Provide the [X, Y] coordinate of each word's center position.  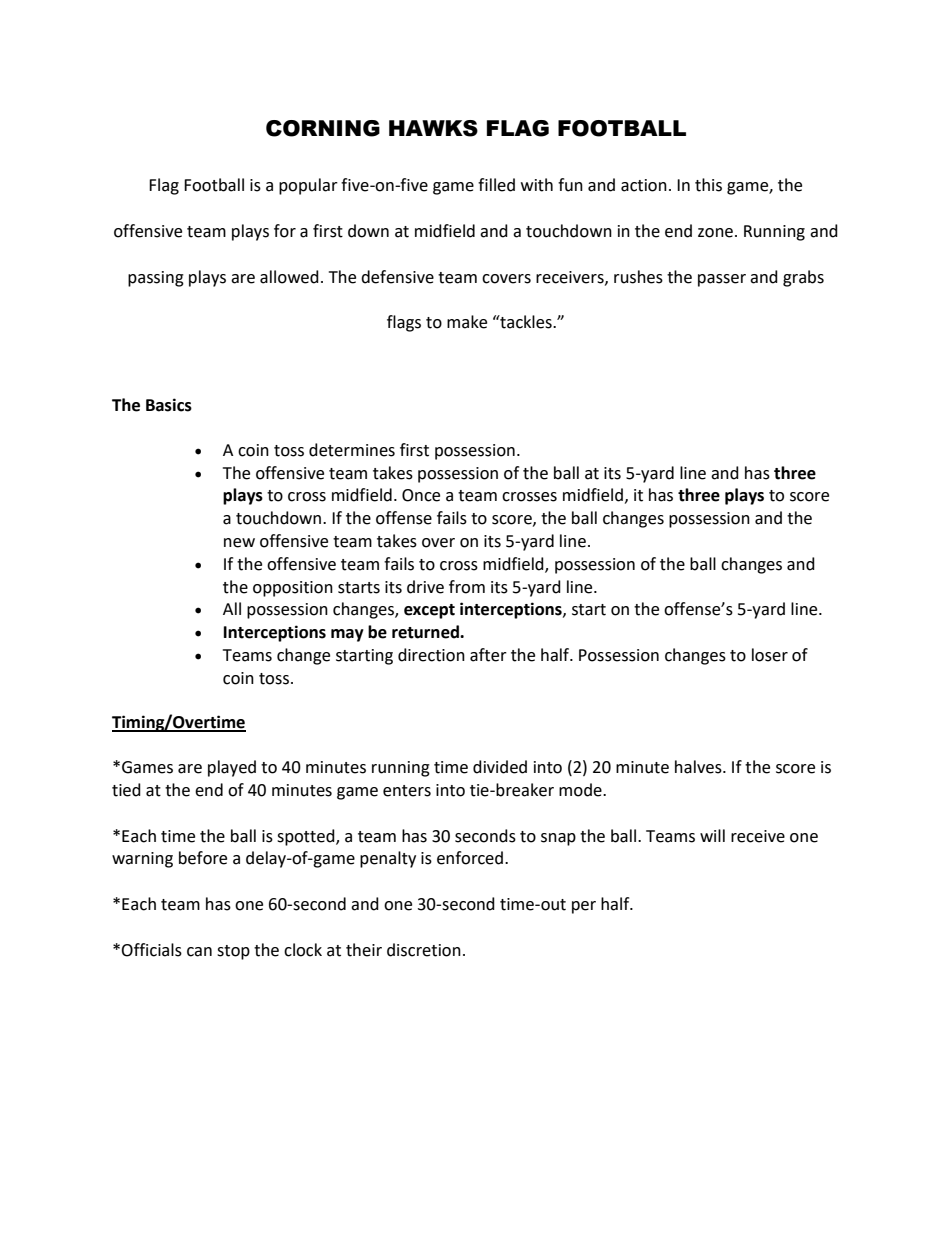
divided [500, 767]
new [239, 543]
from [467, 587]
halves [699, 767]
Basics [169, 405]
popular [308, 186]
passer [722, 280]
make [467, 322]
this [708, 185]
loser [770, 655]
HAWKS [433, 128]
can [199, 952]
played [232, 768]
